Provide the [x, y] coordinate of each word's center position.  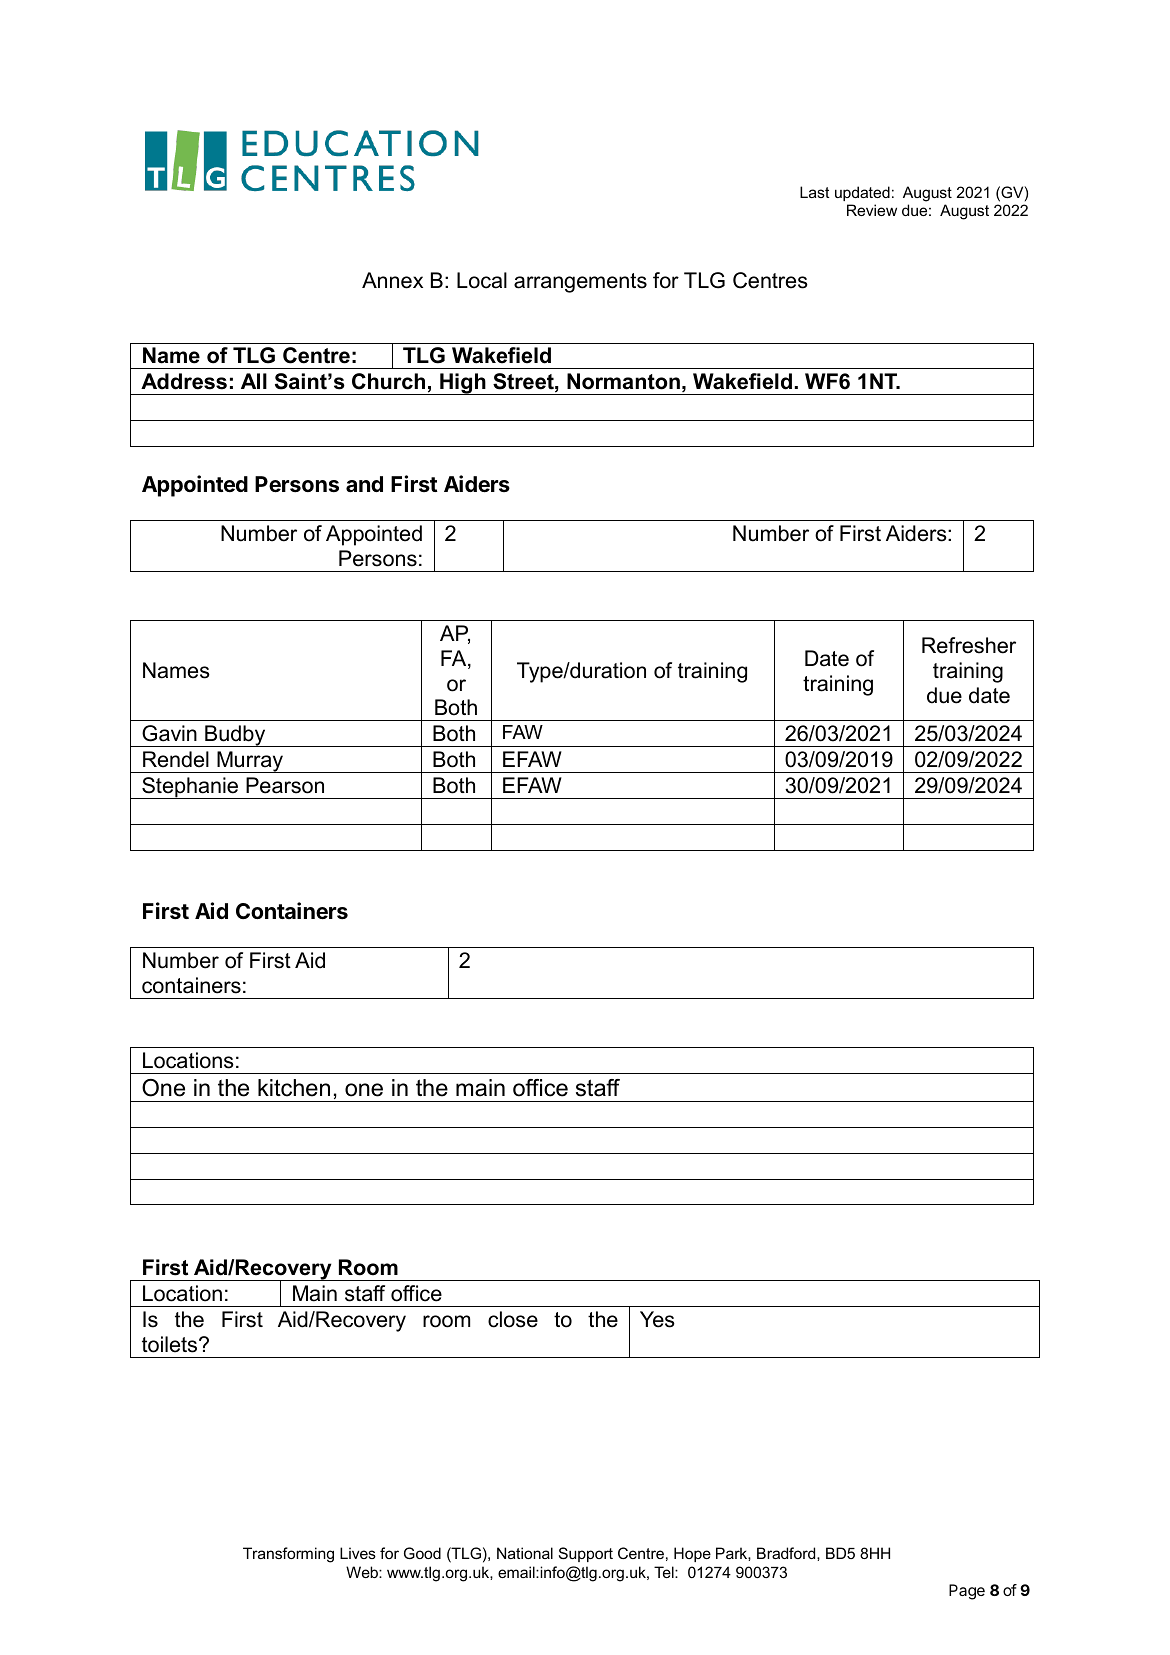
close [513, 1319]
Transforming [288, 1555]
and [364, 484]
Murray [250, 762]
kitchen [294, 1088]
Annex [392, 280]
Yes [657, 1319]
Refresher [969, 645]
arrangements [580, 283]
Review [872, 210]
